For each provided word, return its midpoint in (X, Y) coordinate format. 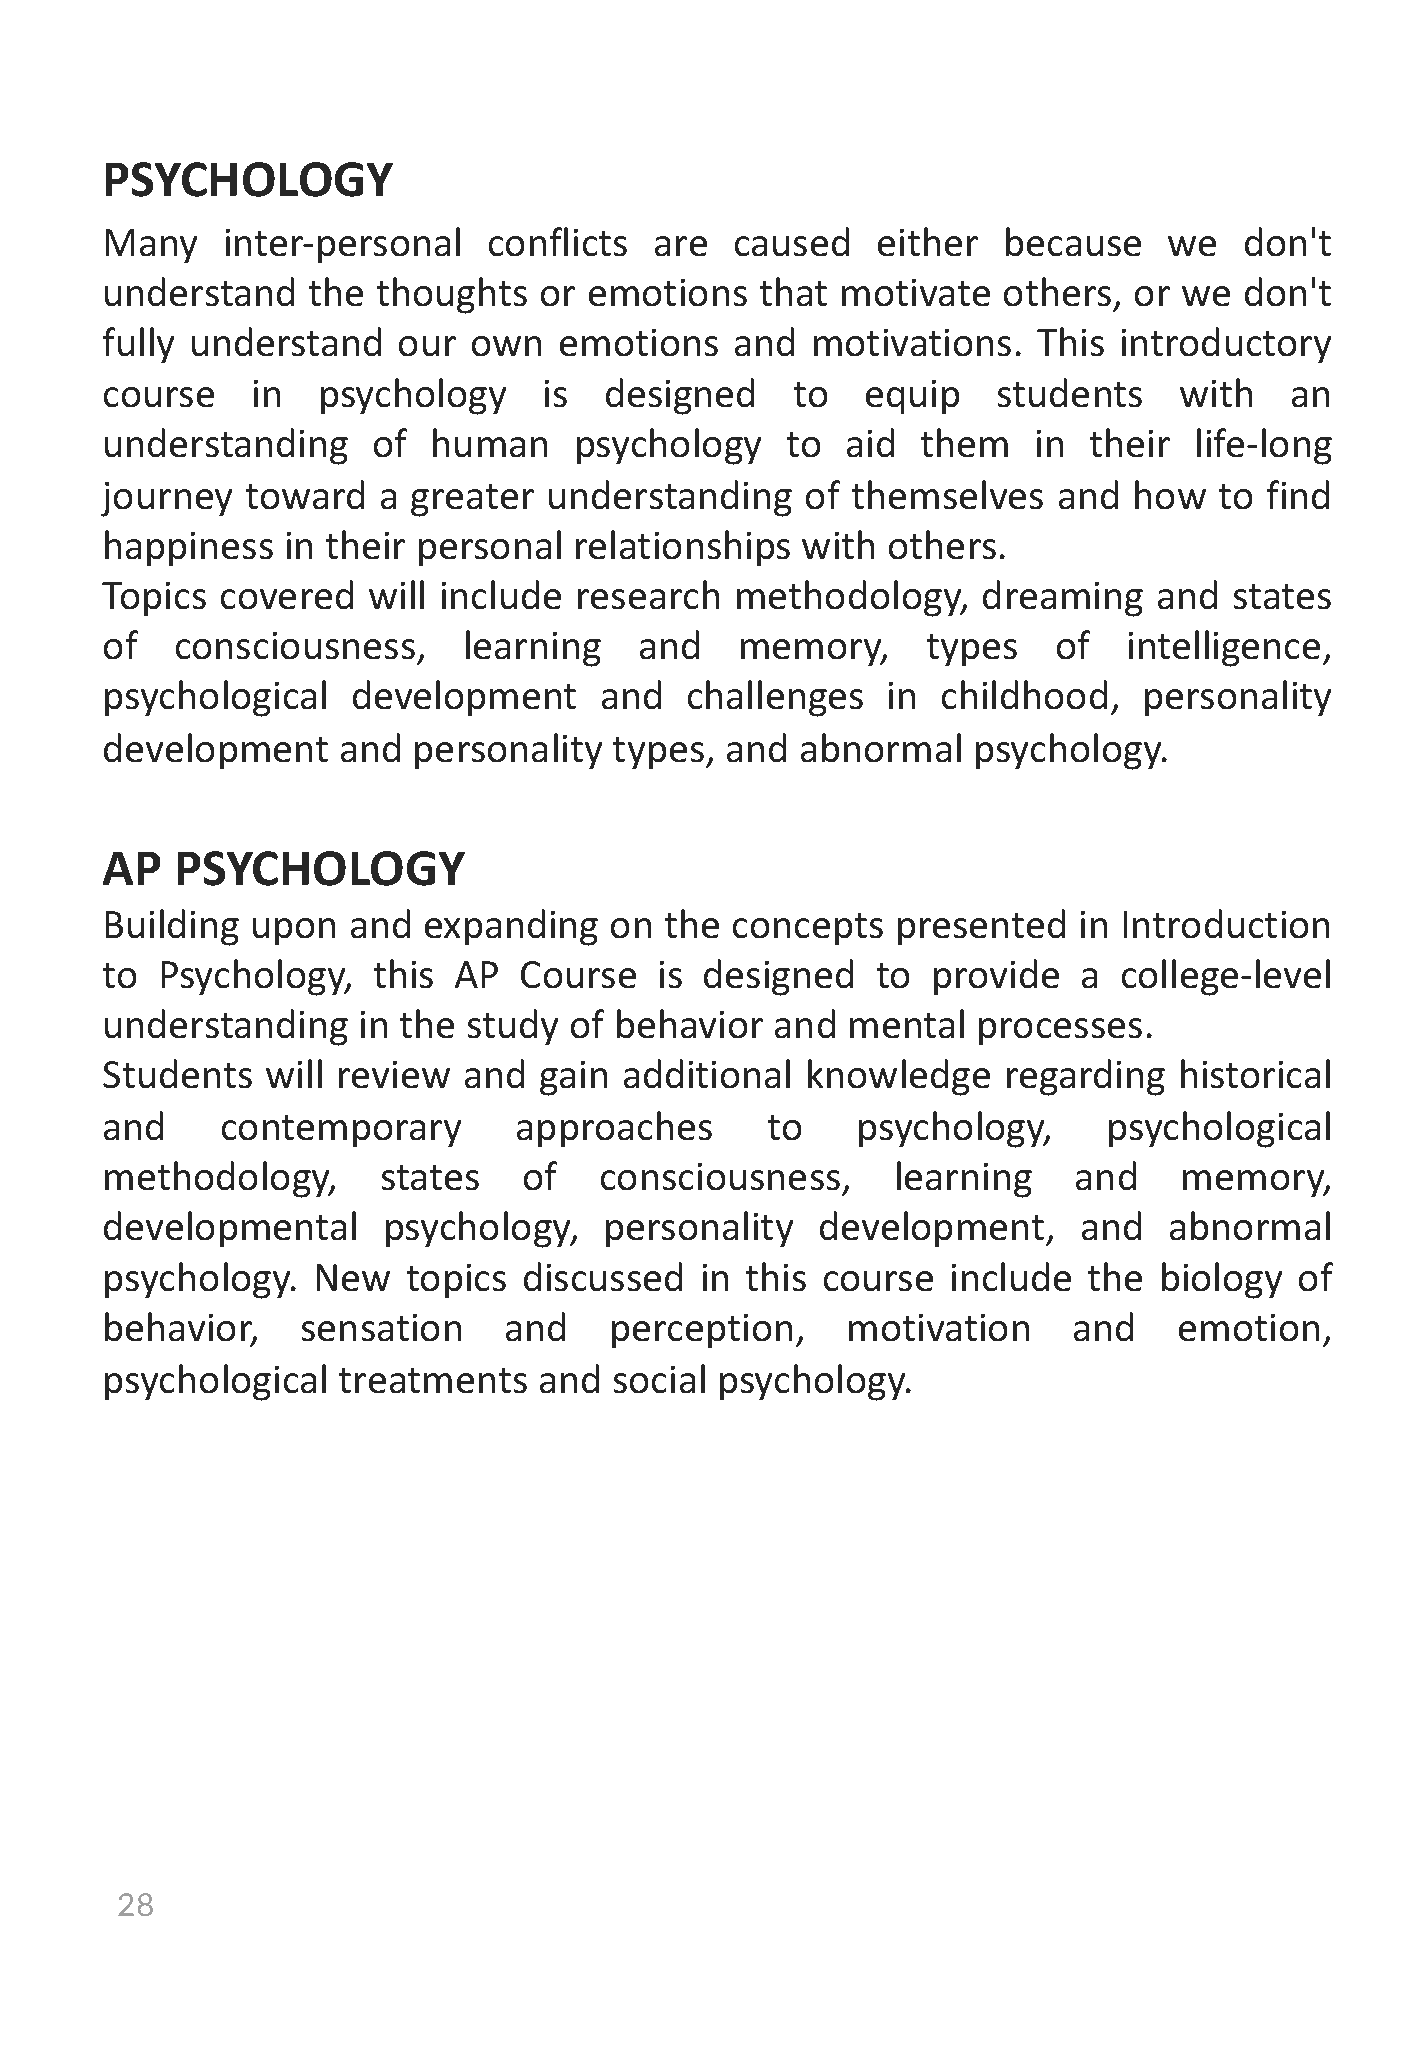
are (681, 246)
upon (294, 931)
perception (702, 1331)
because (1073, 241)
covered (287, 594)
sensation (381, 1327)
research (648, 594)
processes (1060, 1031)
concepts (808, 929)
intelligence (1224, 648)
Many (151, 246)
